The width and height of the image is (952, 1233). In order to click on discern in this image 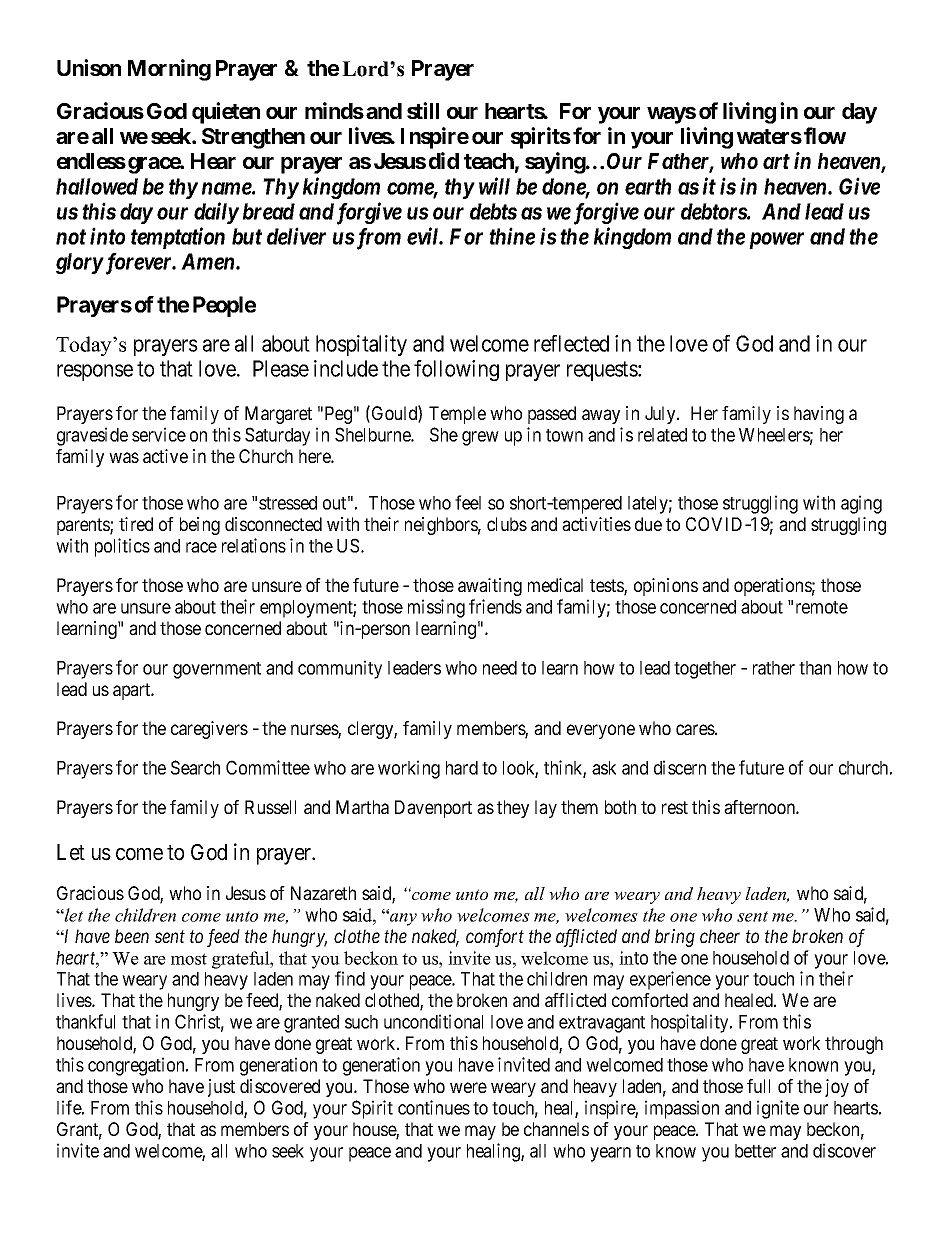, I will do `click(680, 767)`.
